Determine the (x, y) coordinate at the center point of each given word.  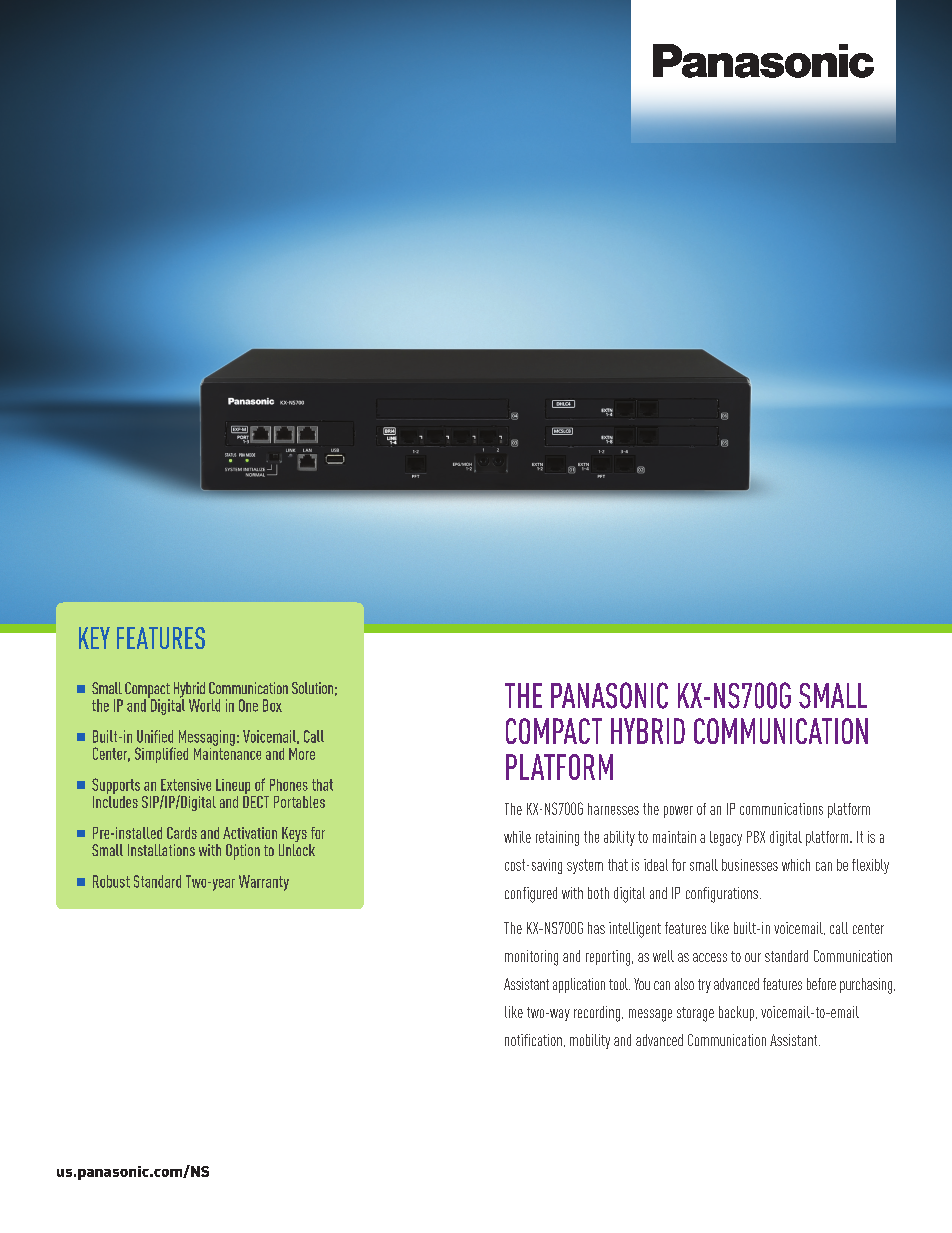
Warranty (264, 883)
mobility (590, 1041)
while (517, 837)
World (204, 705)
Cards (182, 833)
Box (272, 705)
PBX (756, 837)
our (753, 957)
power (678, 812)
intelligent (635, 930)
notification (533, 1040)
